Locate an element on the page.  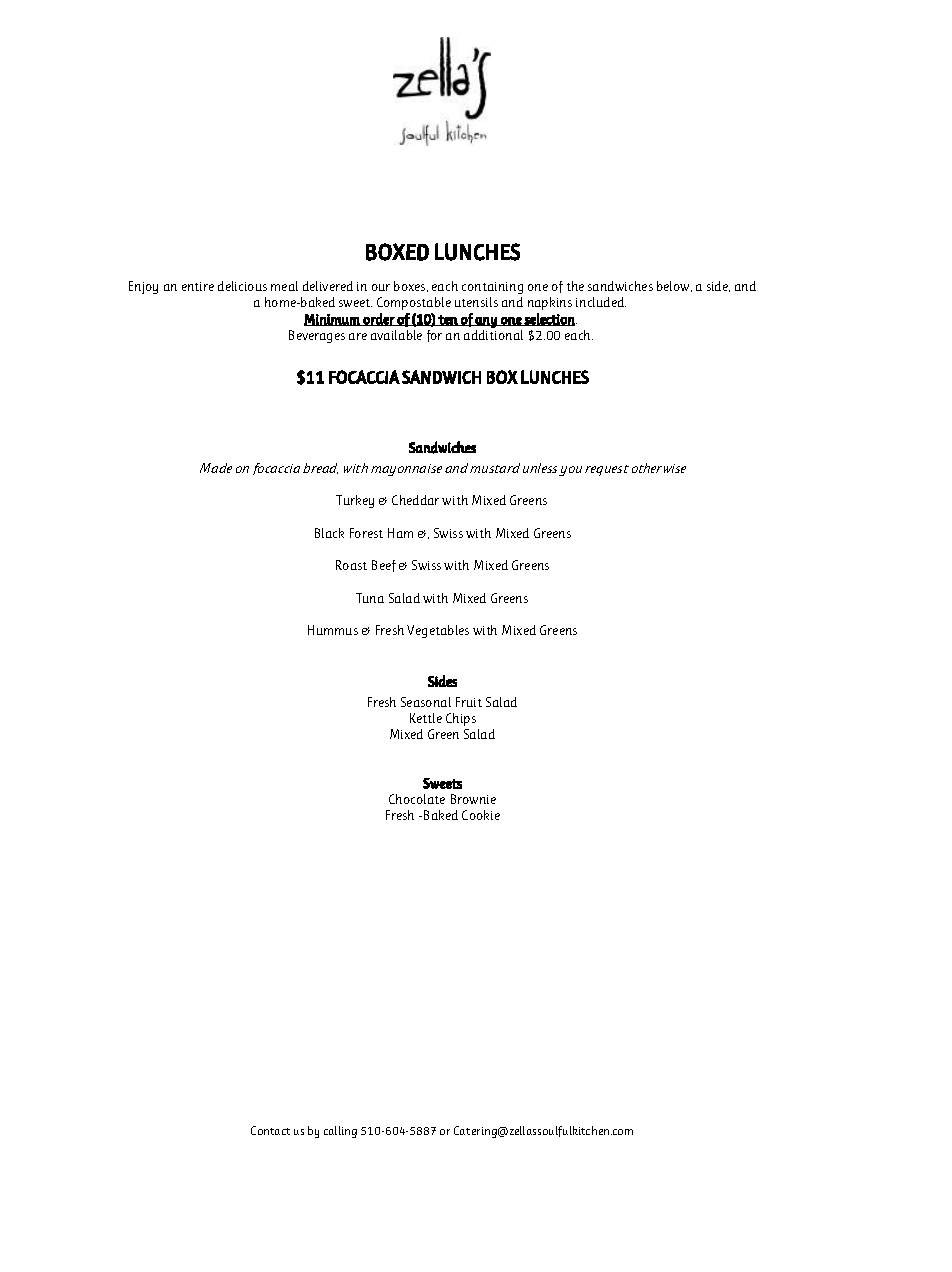
Contact is located at coordinates (270, 1130).
